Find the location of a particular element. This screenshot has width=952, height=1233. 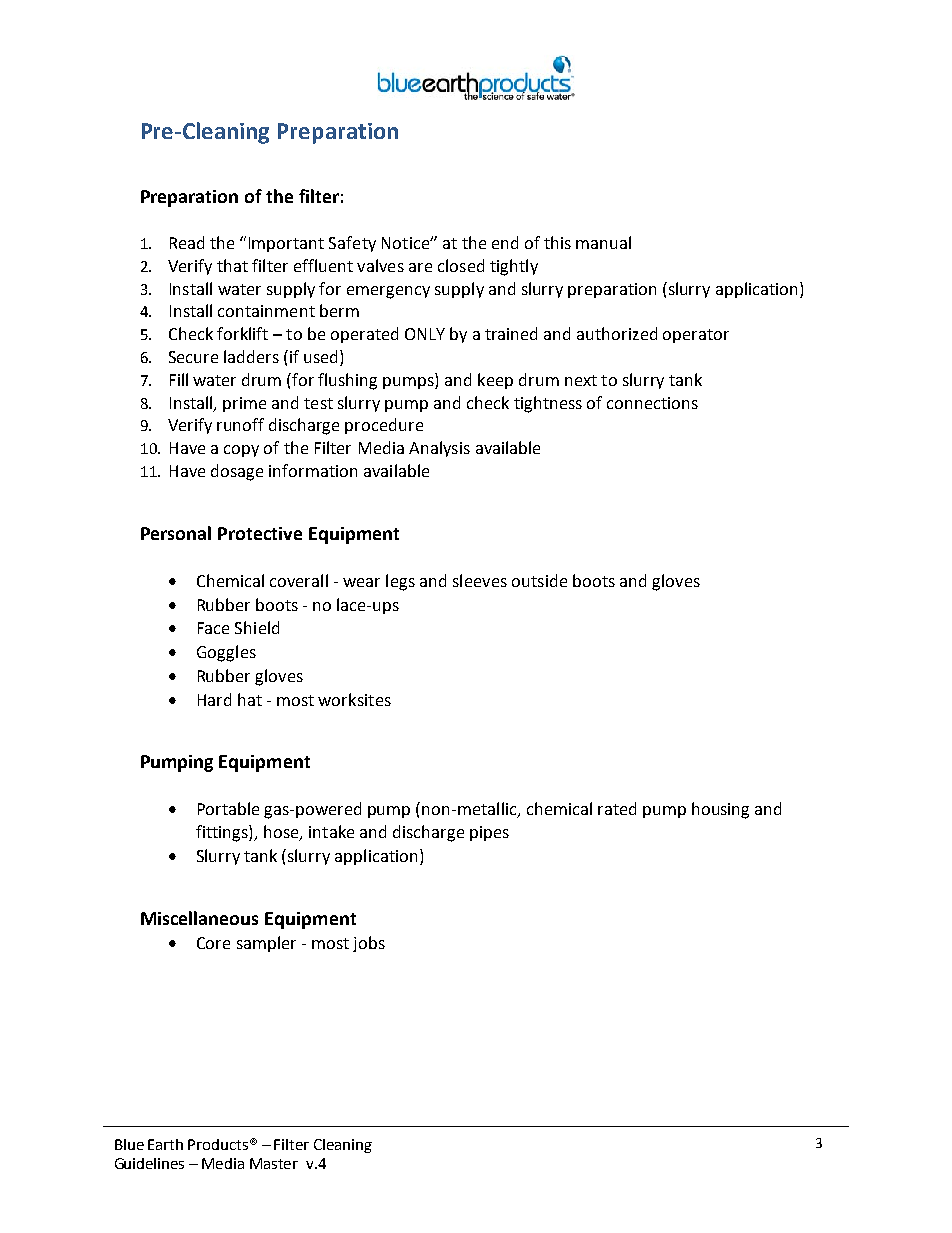

legs is located at coordinates (400, 582).
